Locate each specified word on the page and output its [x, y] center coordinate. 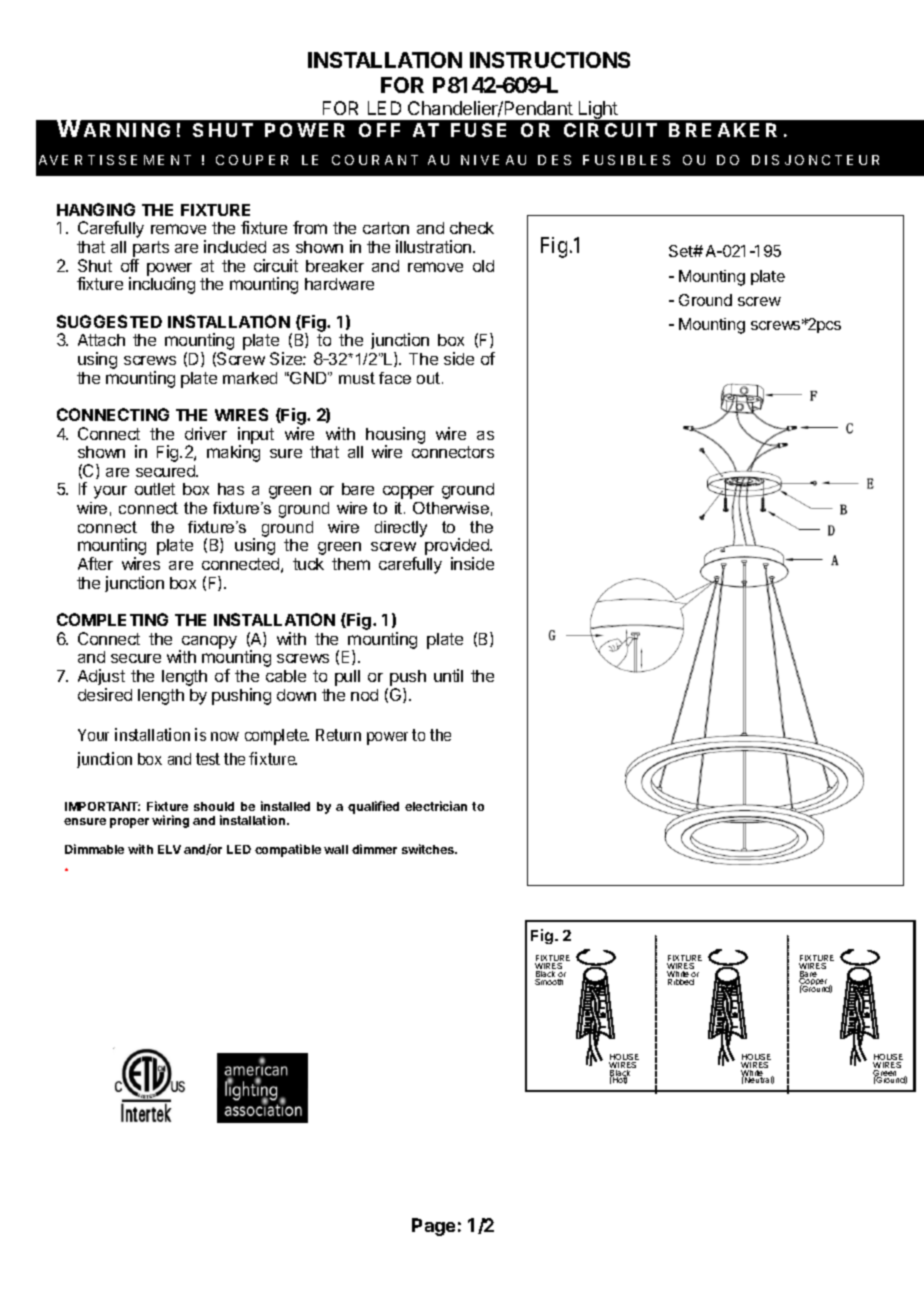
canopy [208, 643]
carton [386, 228]
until [448, 675]
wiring [170, 821]
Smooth [550, 980]
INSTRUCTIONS [550, 60]
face [395, 378]
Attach [101, 340]
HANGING [96, 209]
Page [433, 1227]
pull [347, 678]
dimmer [374, 849]
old [483, 266]
